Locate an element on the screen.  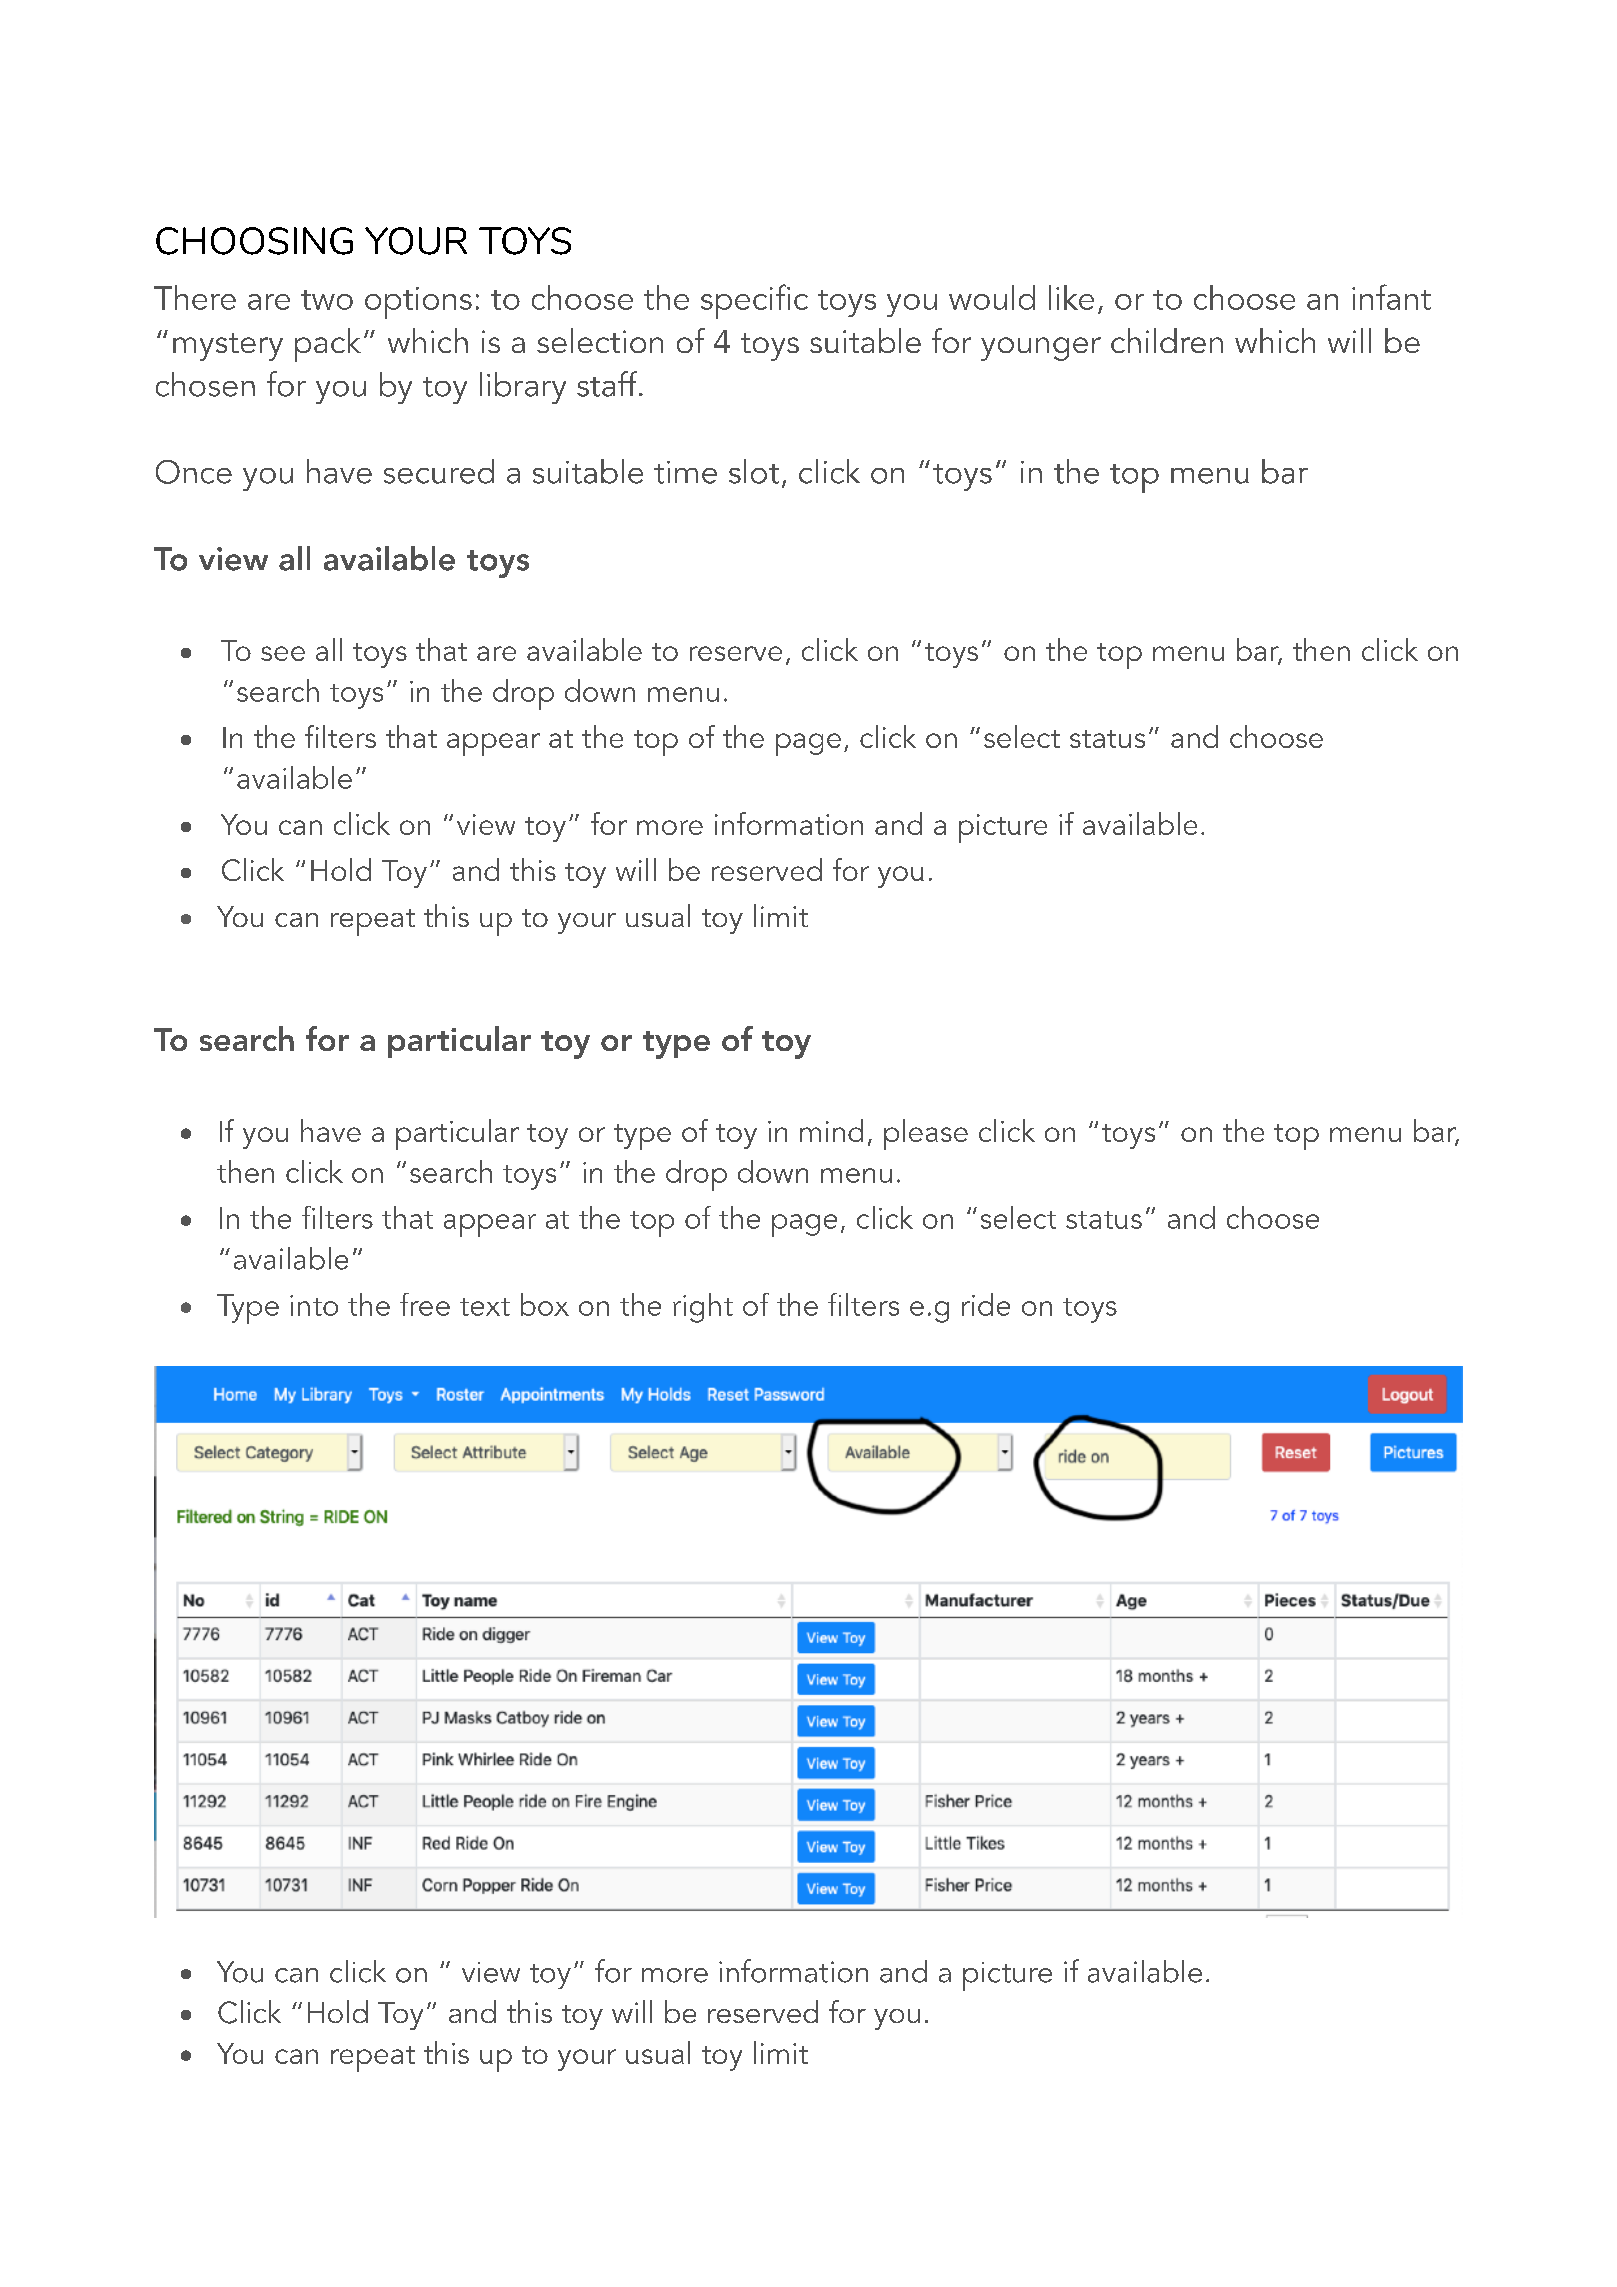
please is located at coordinates (926, 1134).
